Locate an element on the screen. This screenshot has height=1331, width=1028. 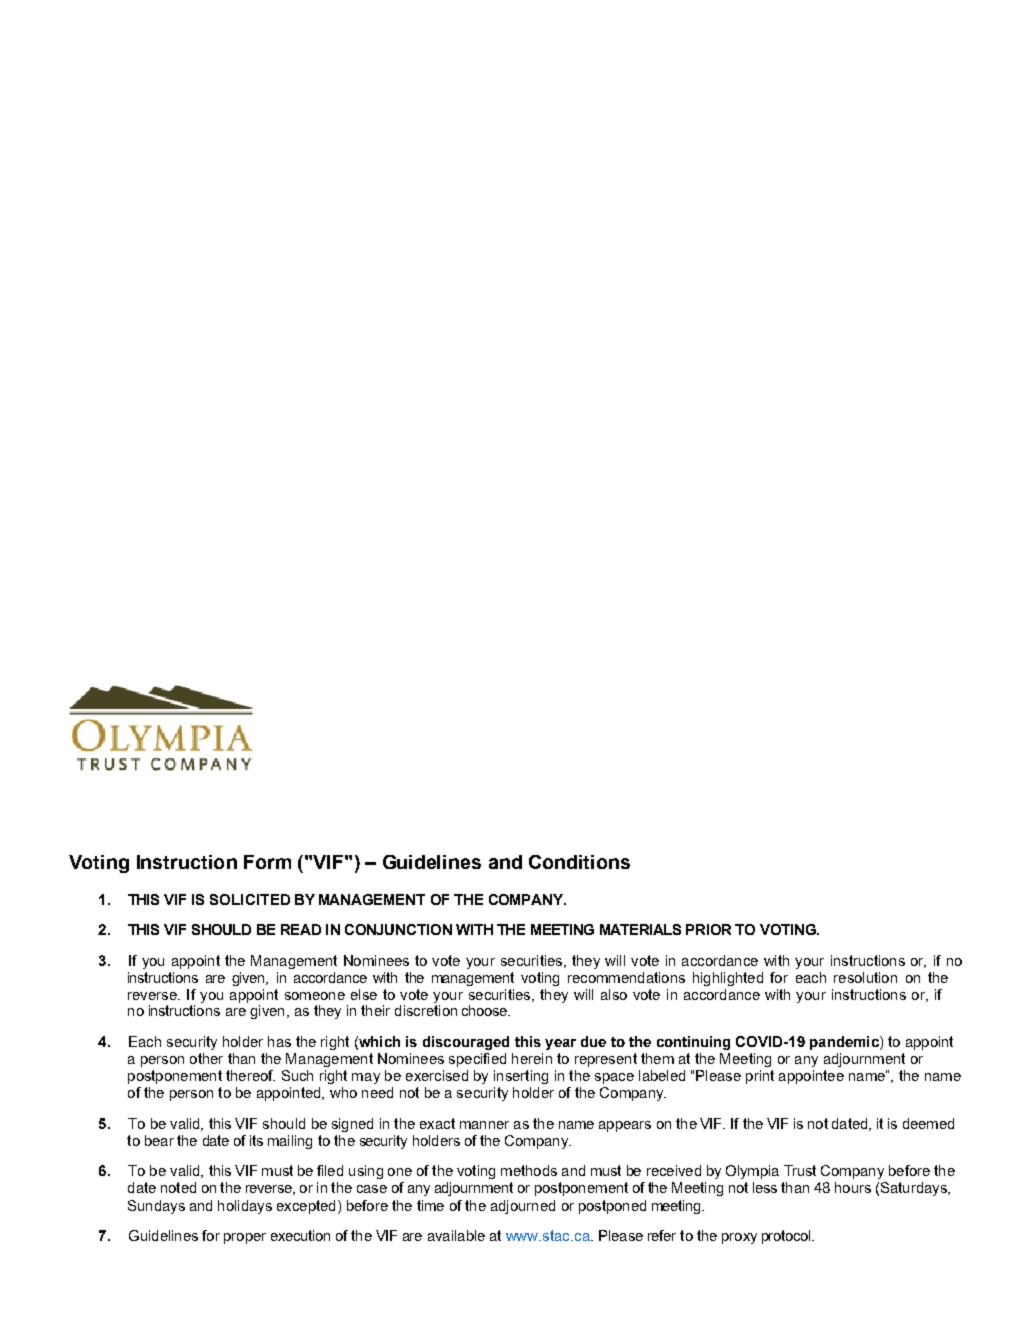
has is located at coordinates (279, 1041).
